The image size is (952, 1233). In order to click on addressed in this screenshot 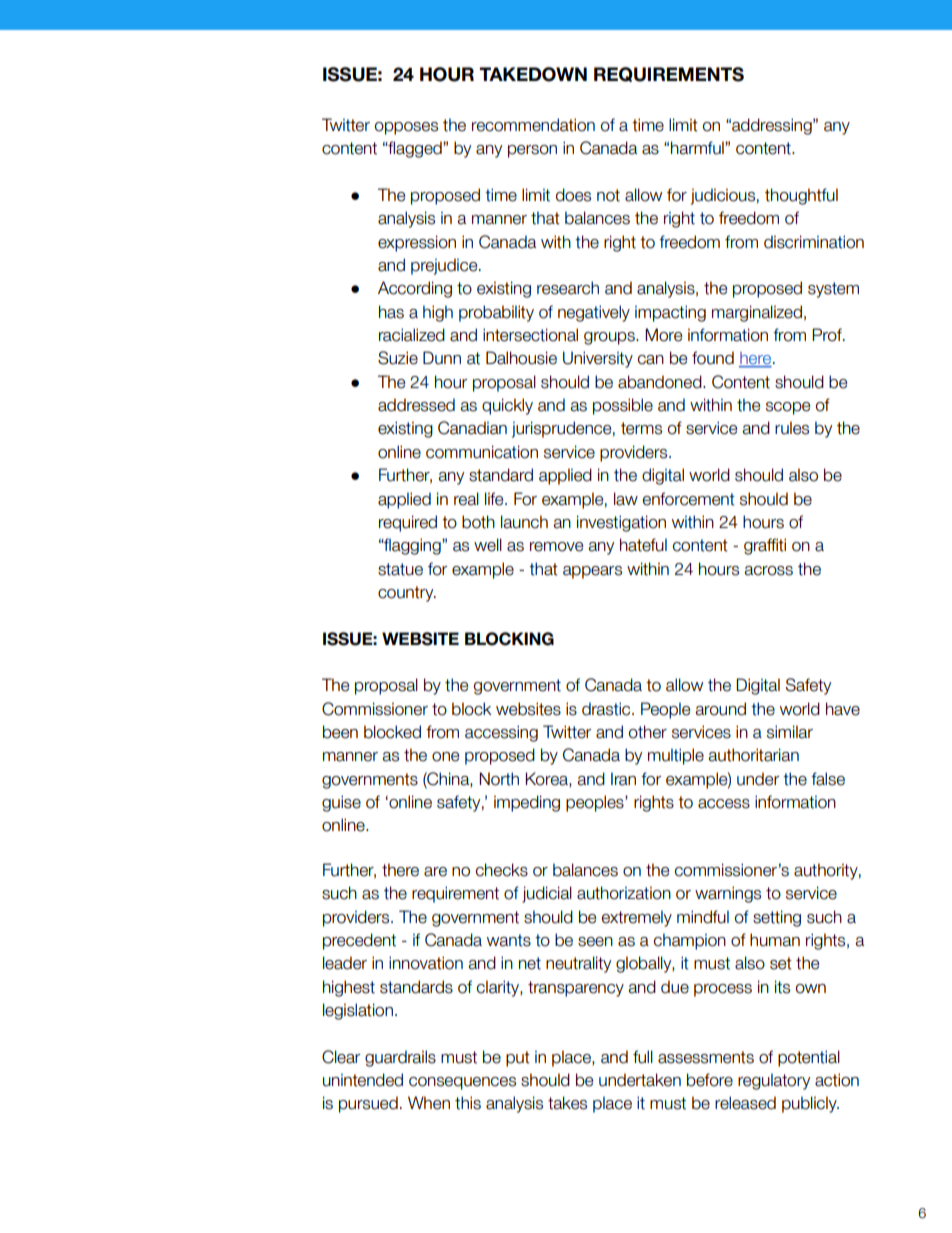, I will do `click(416, 405)`.
